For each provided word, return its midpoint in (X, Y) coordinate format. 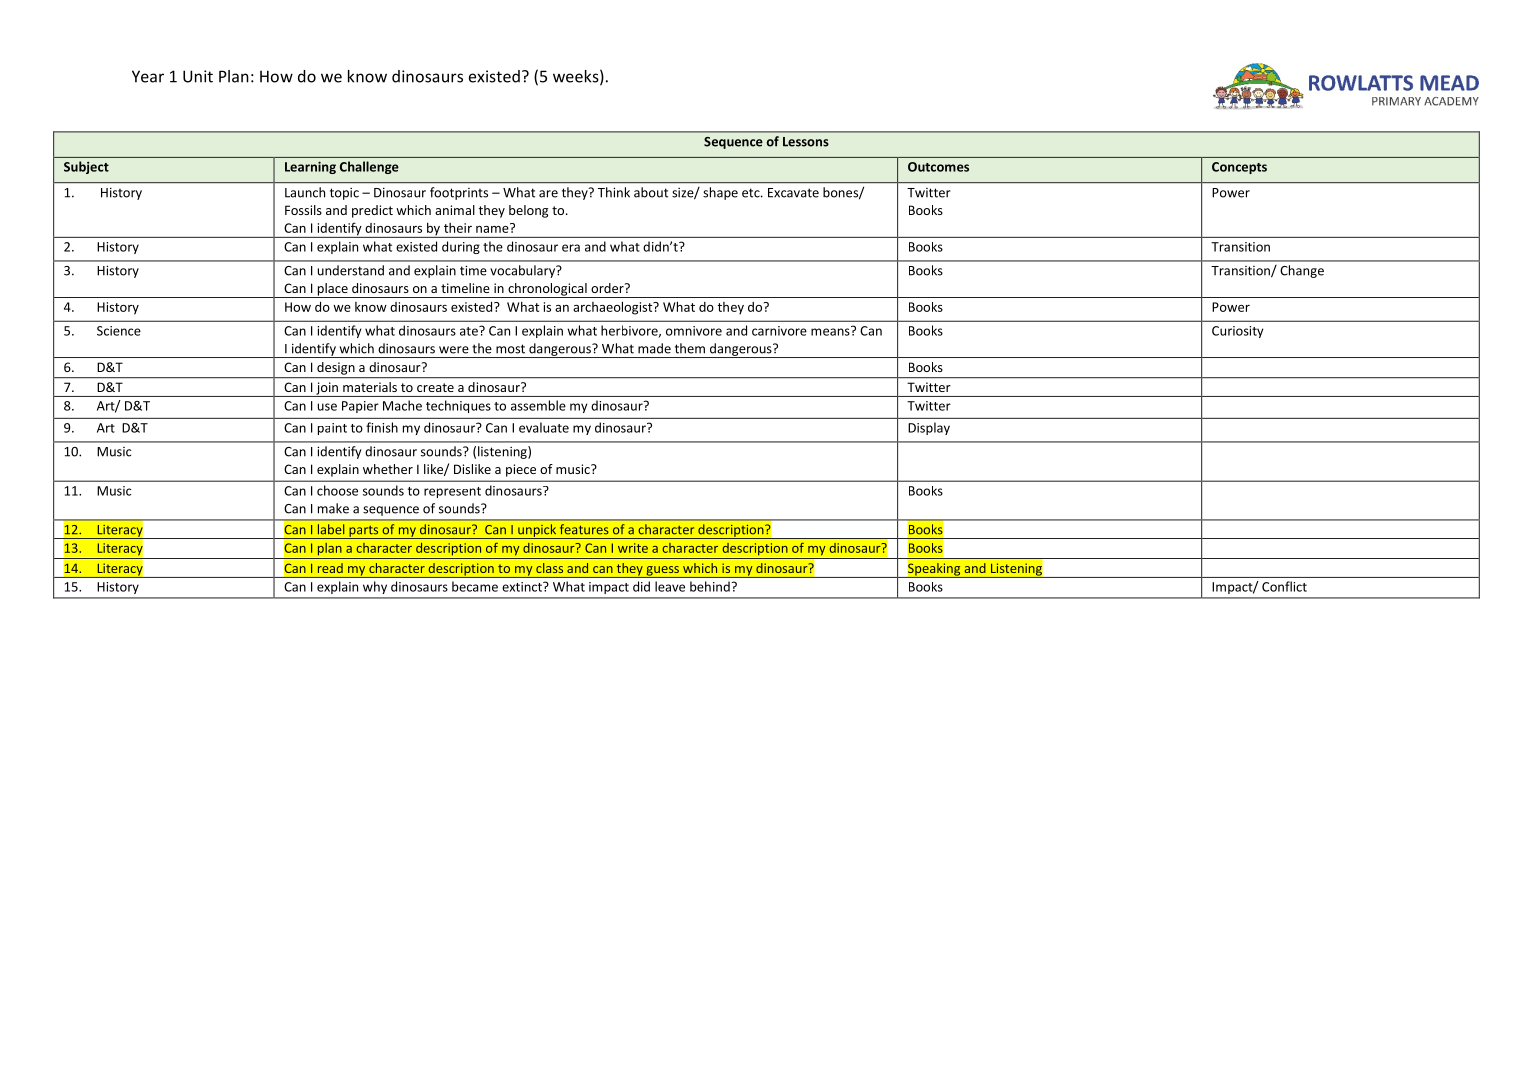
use (327, 407)
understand (351, 270)
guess (662, 572)
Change (1302, 271)
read (330, 568)
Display (929, 428)
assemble (538, 405)
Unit (198, 76)
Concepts (1239, 168)
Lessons (806, 142)
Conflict (1284, 586)
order (608, 288)
